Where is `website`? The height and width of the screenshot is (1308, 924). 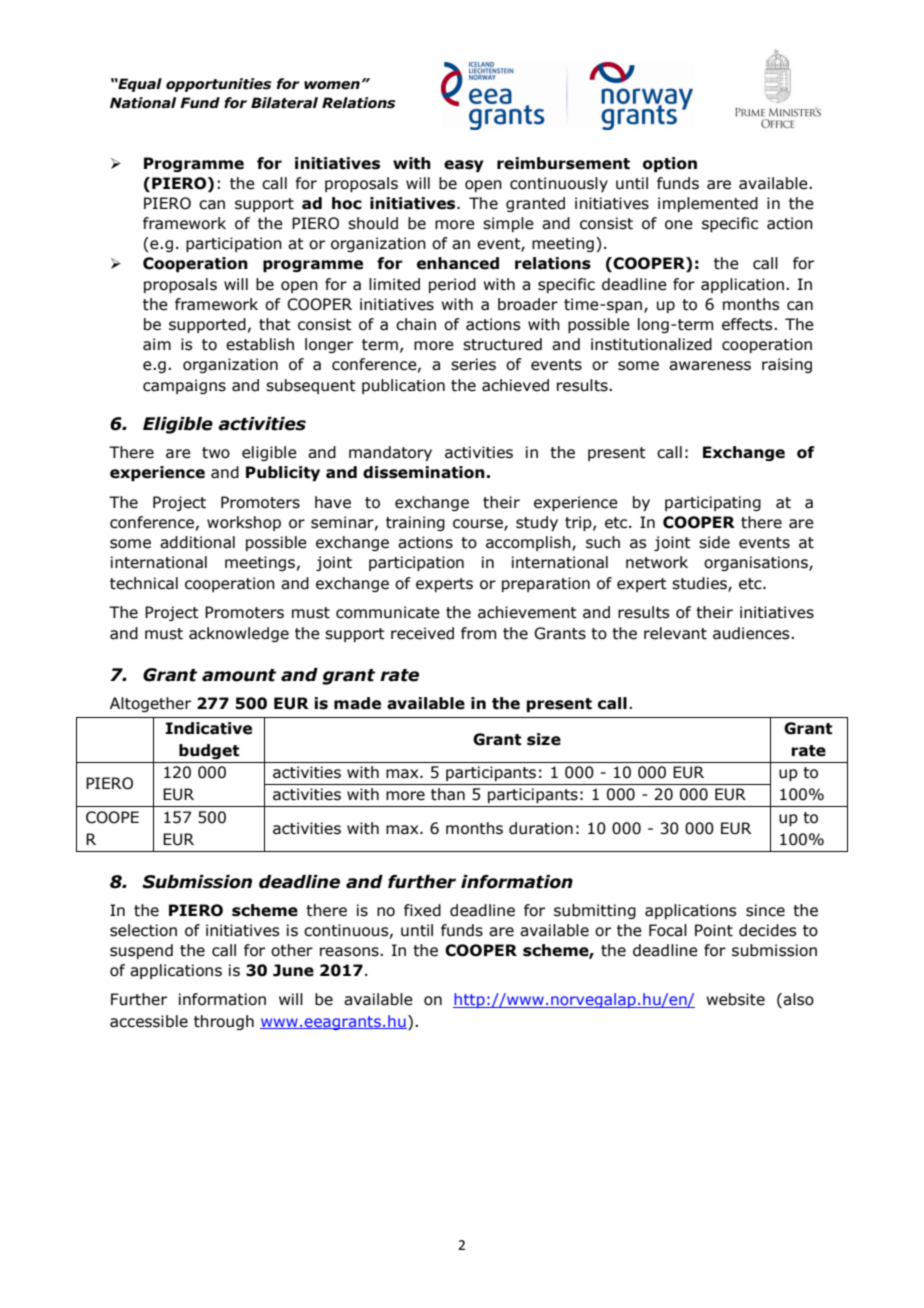 website is located at coordinates (735, 999).
